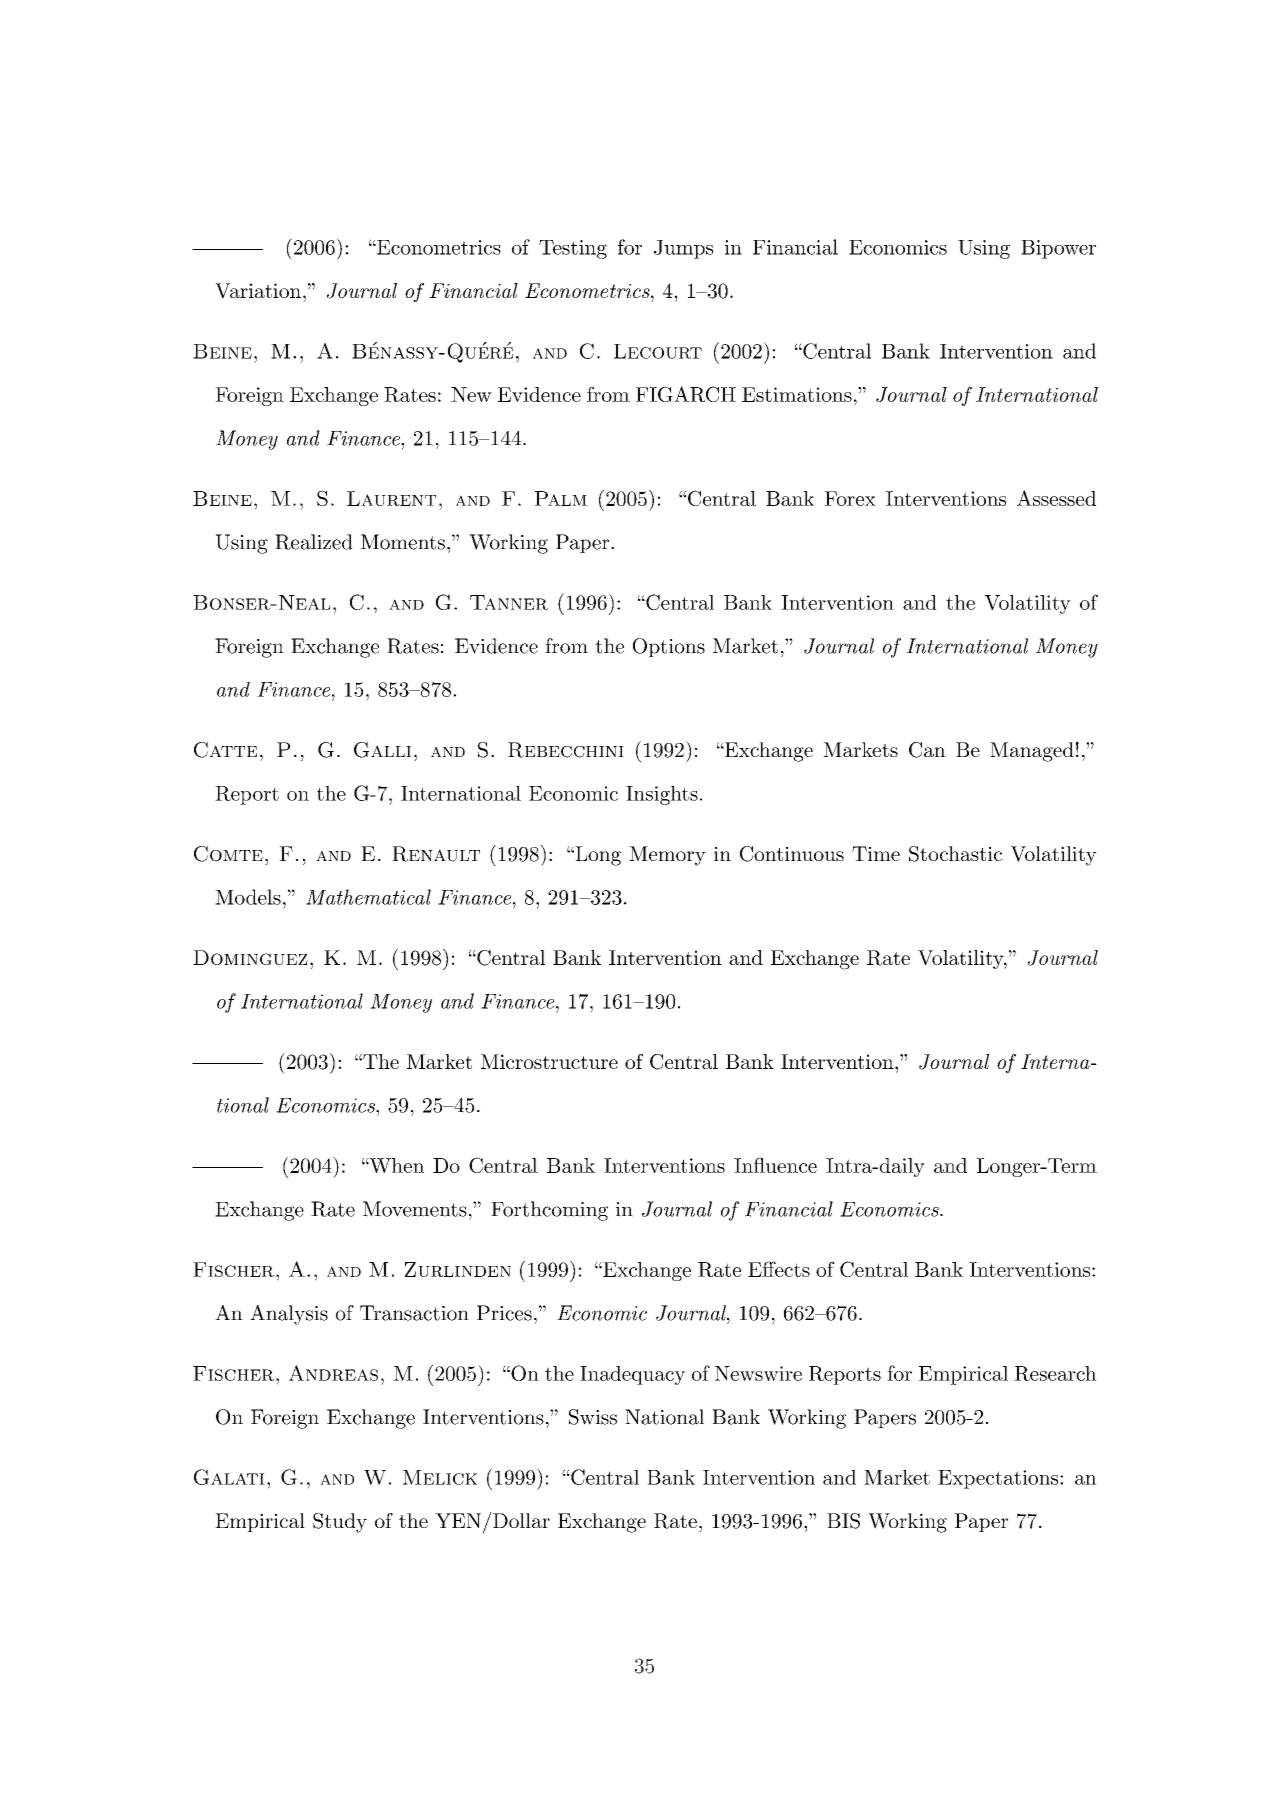  I want to click on Options, so click(669, 648).
